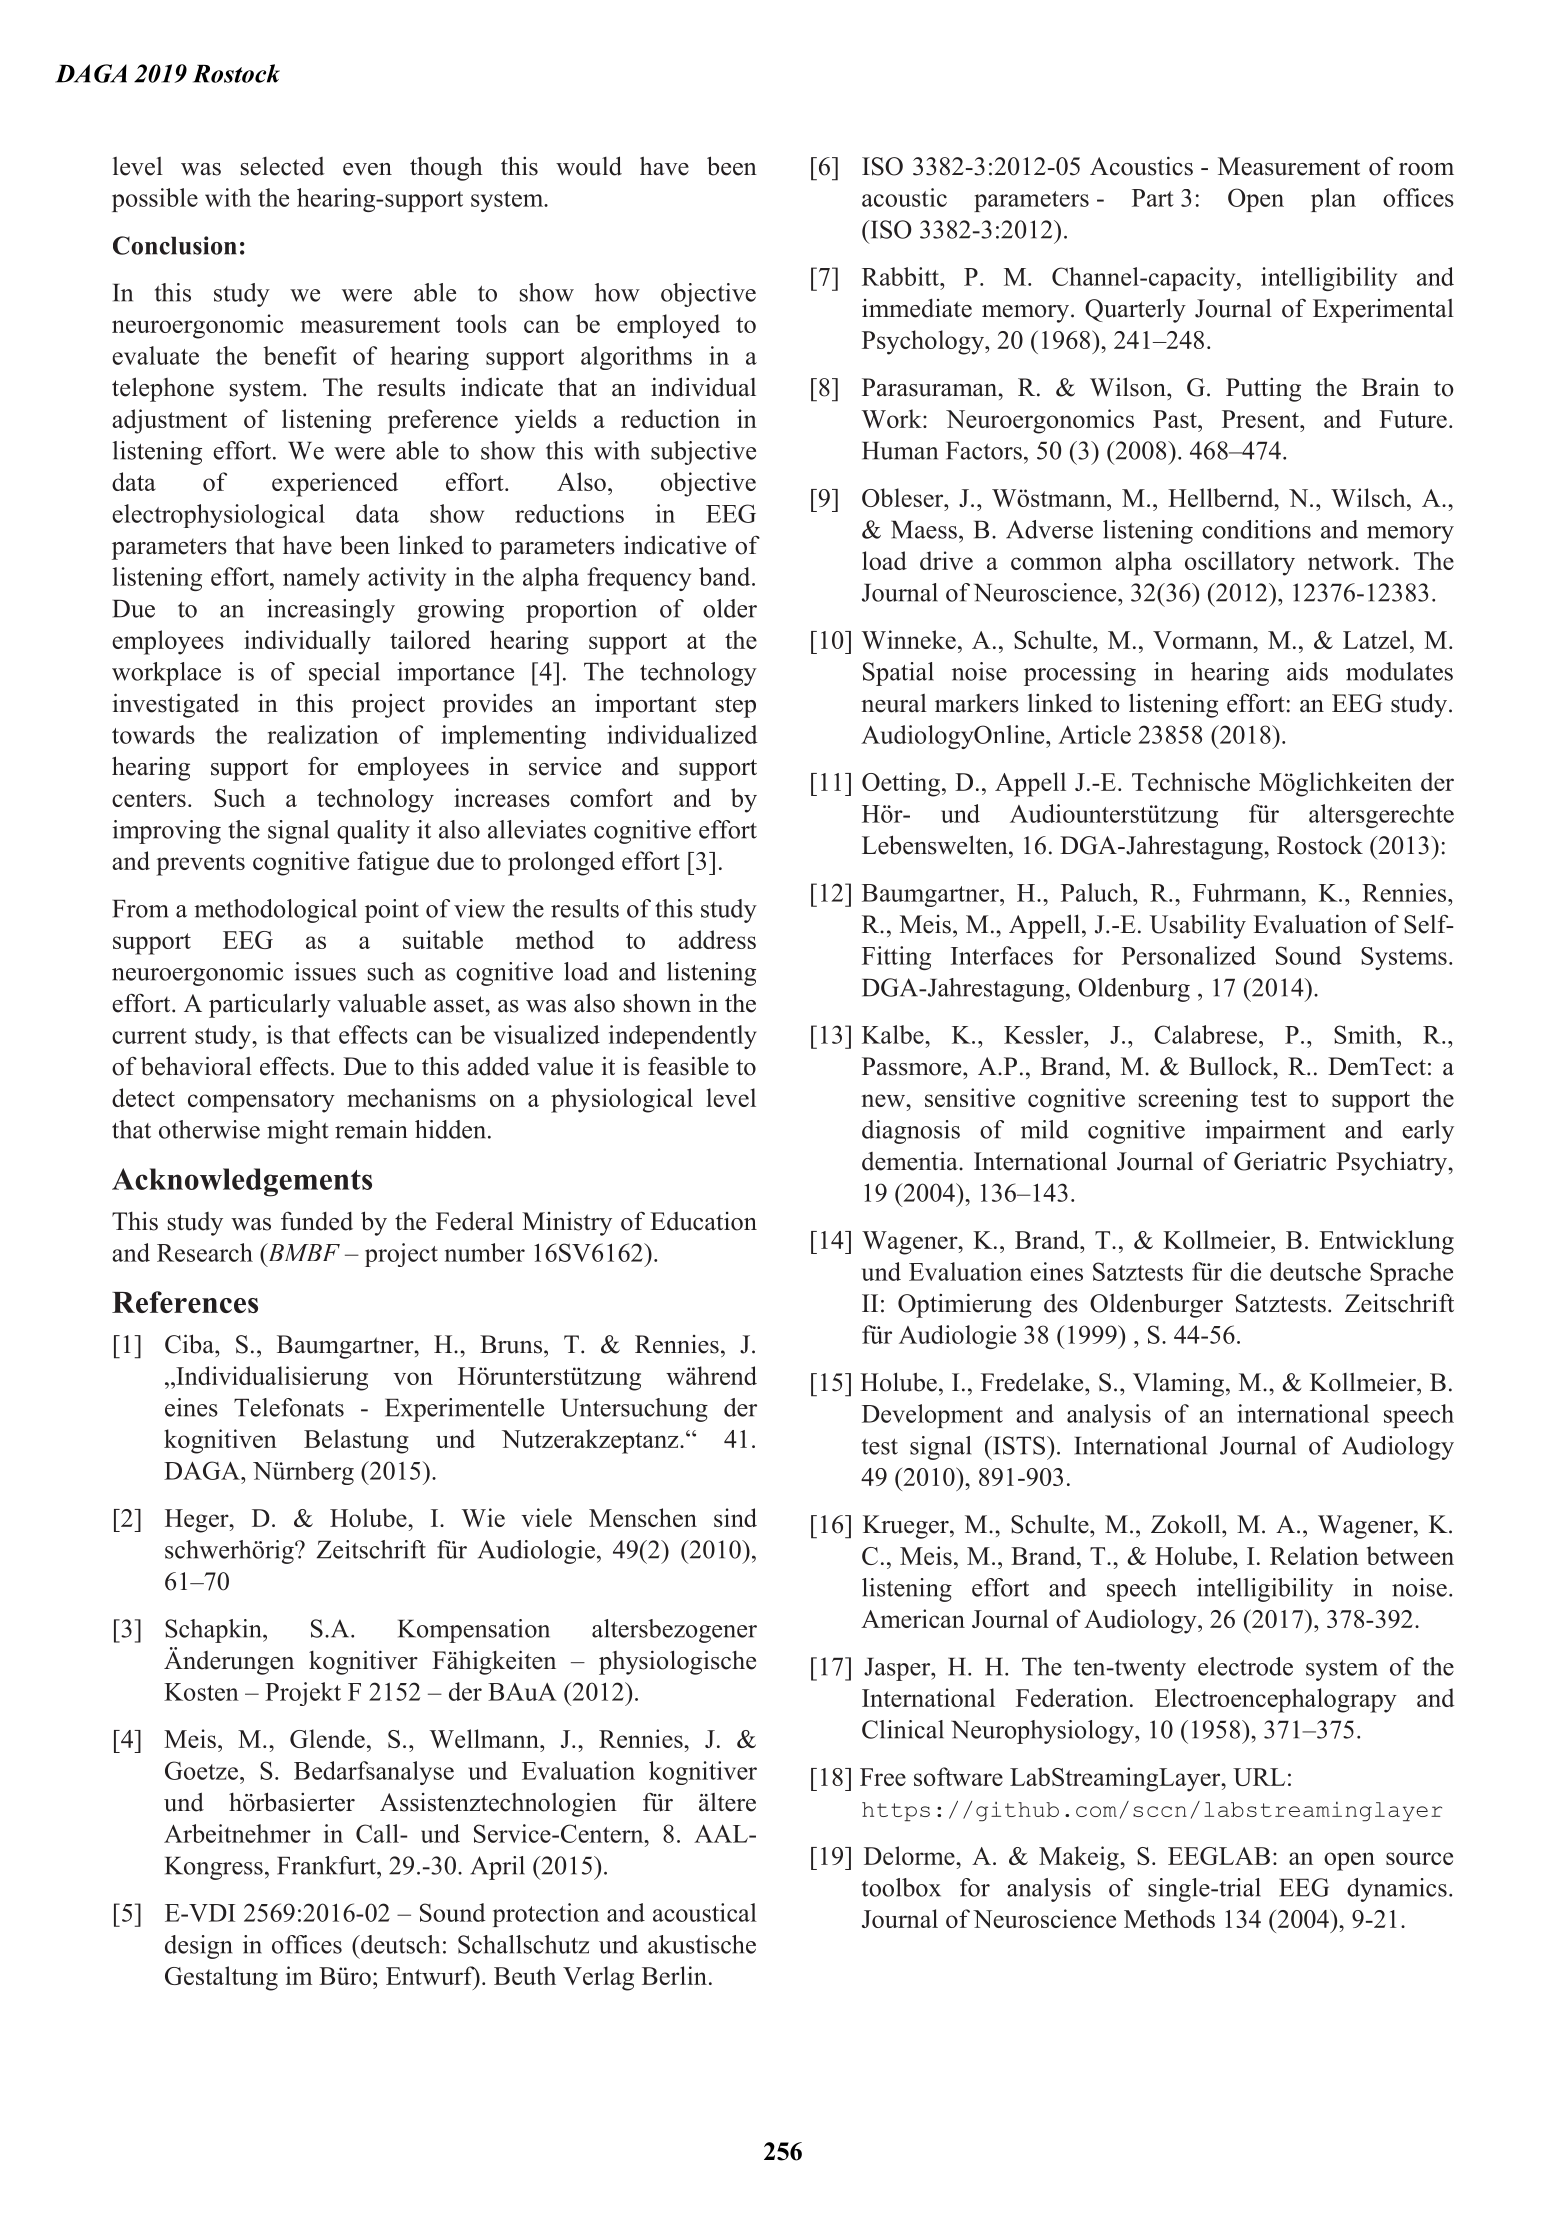  Describe the element at coordinates (483, 1517) in the document. I see `Wie` at that location.
